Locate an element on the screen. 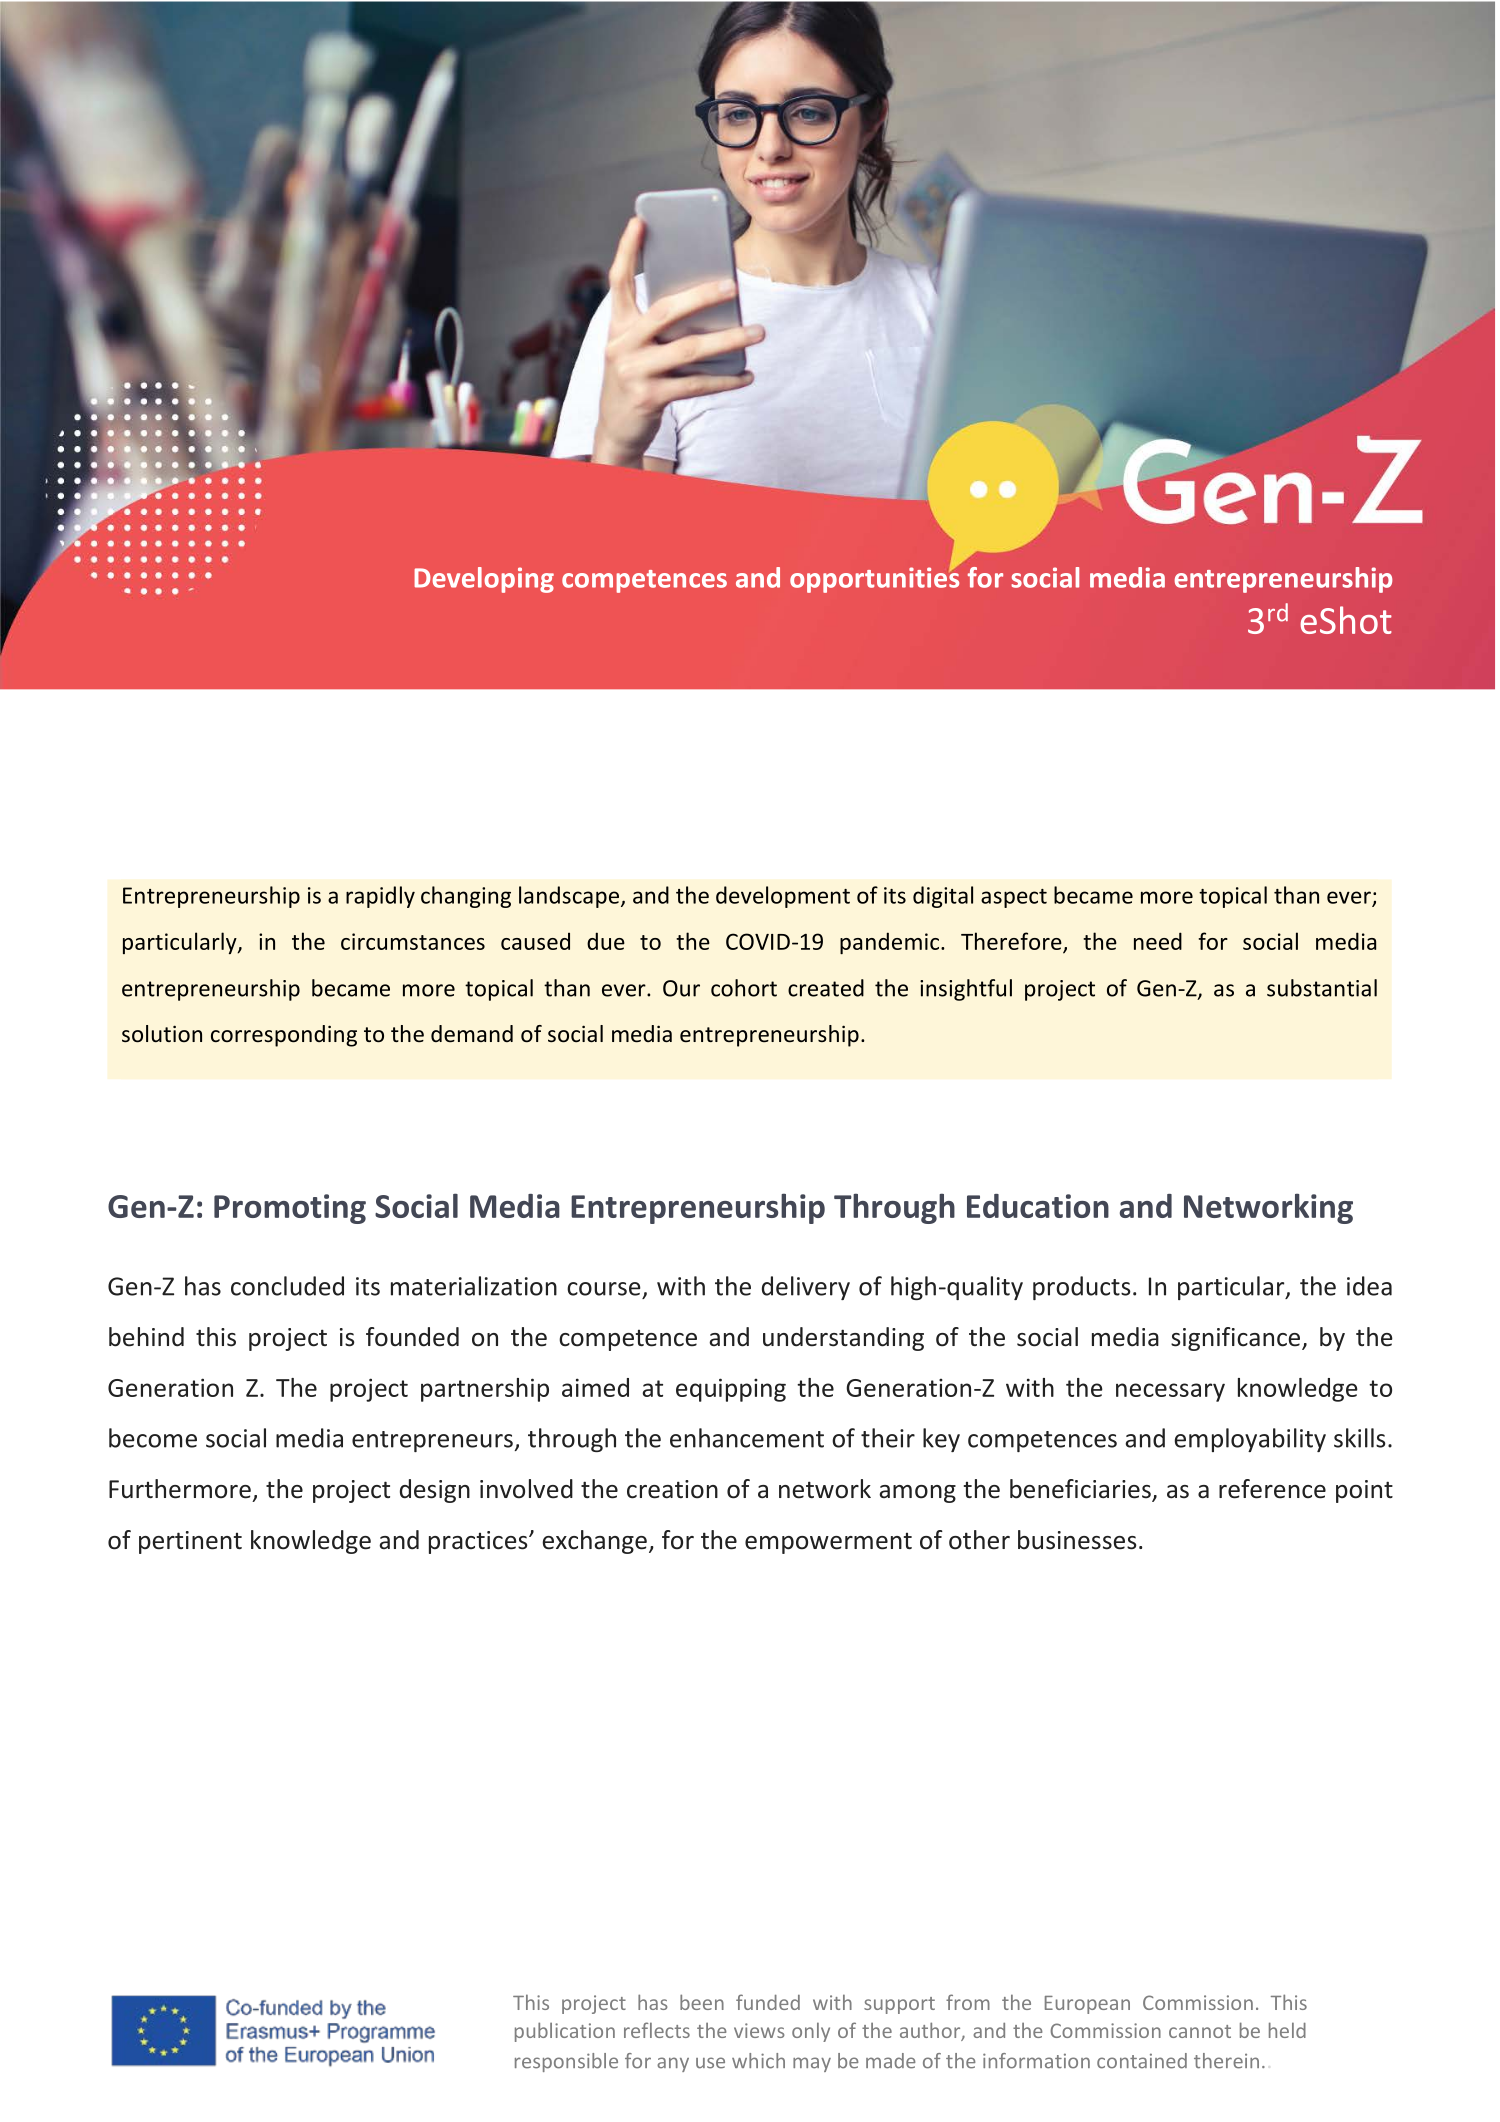 The width and height of the screenshot is (1500, 2122). empowerment is located at coordinates (828, 1543).
